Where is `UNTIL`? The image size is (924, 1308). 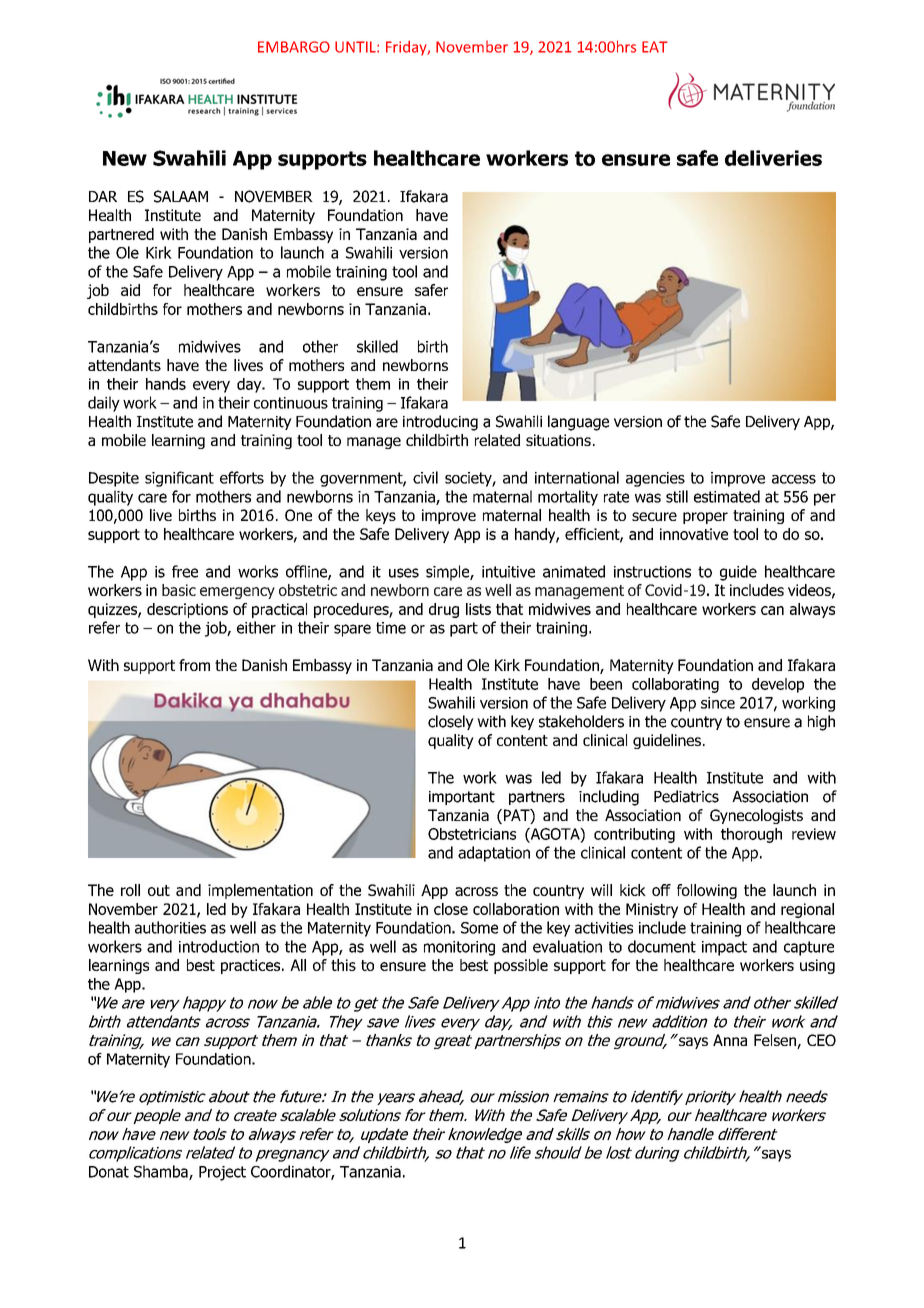 UNTIL is located at coordinates (356, 47).
